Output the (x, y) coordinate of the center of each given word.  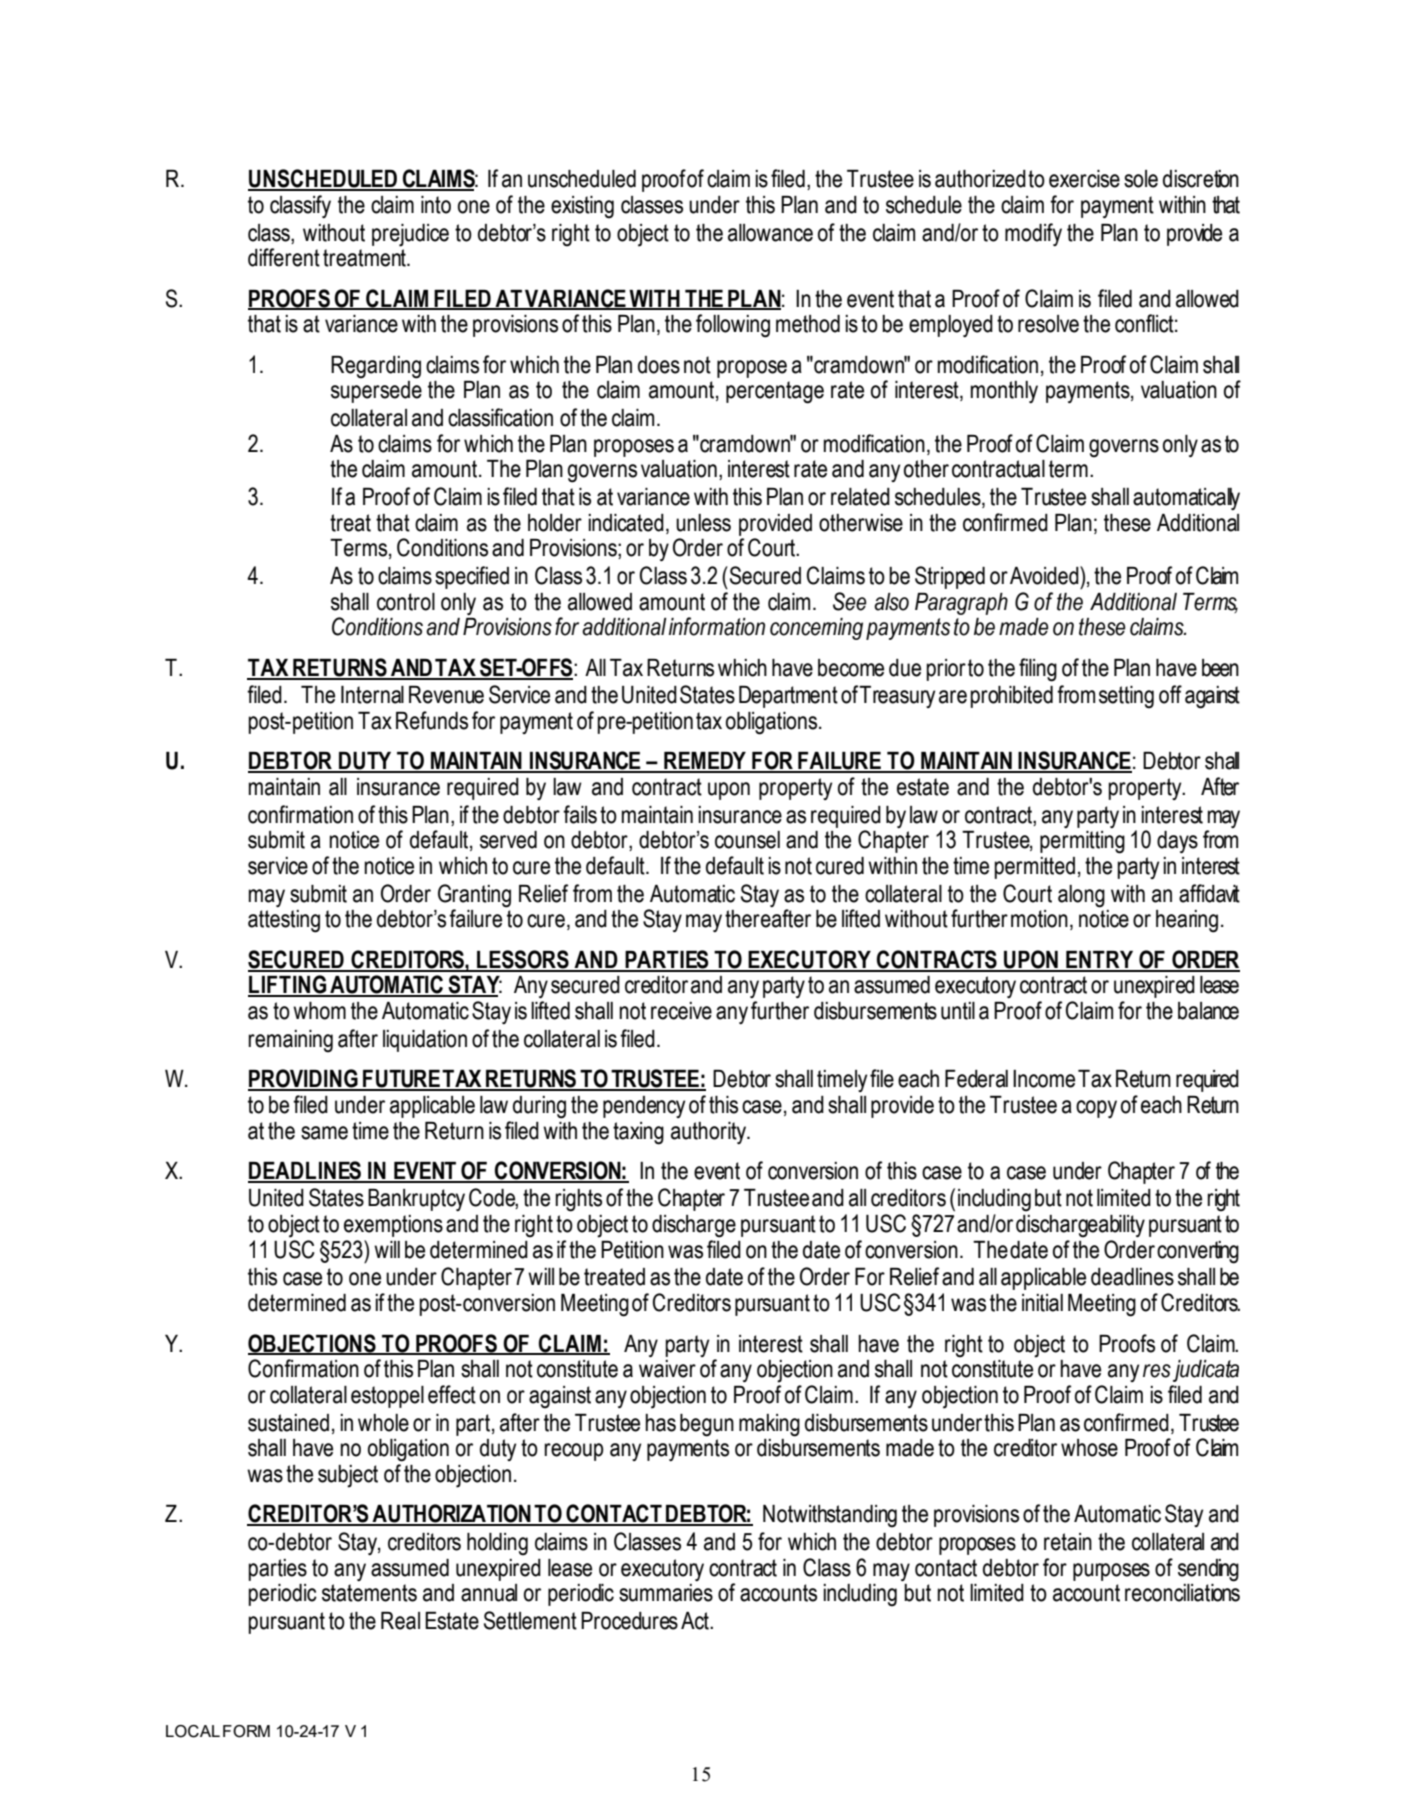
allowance (770, 233)
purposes (1111, 1572)
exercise (1084, 179)
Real (400, 1621)
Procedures (629, 1621)
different (284, 257)
